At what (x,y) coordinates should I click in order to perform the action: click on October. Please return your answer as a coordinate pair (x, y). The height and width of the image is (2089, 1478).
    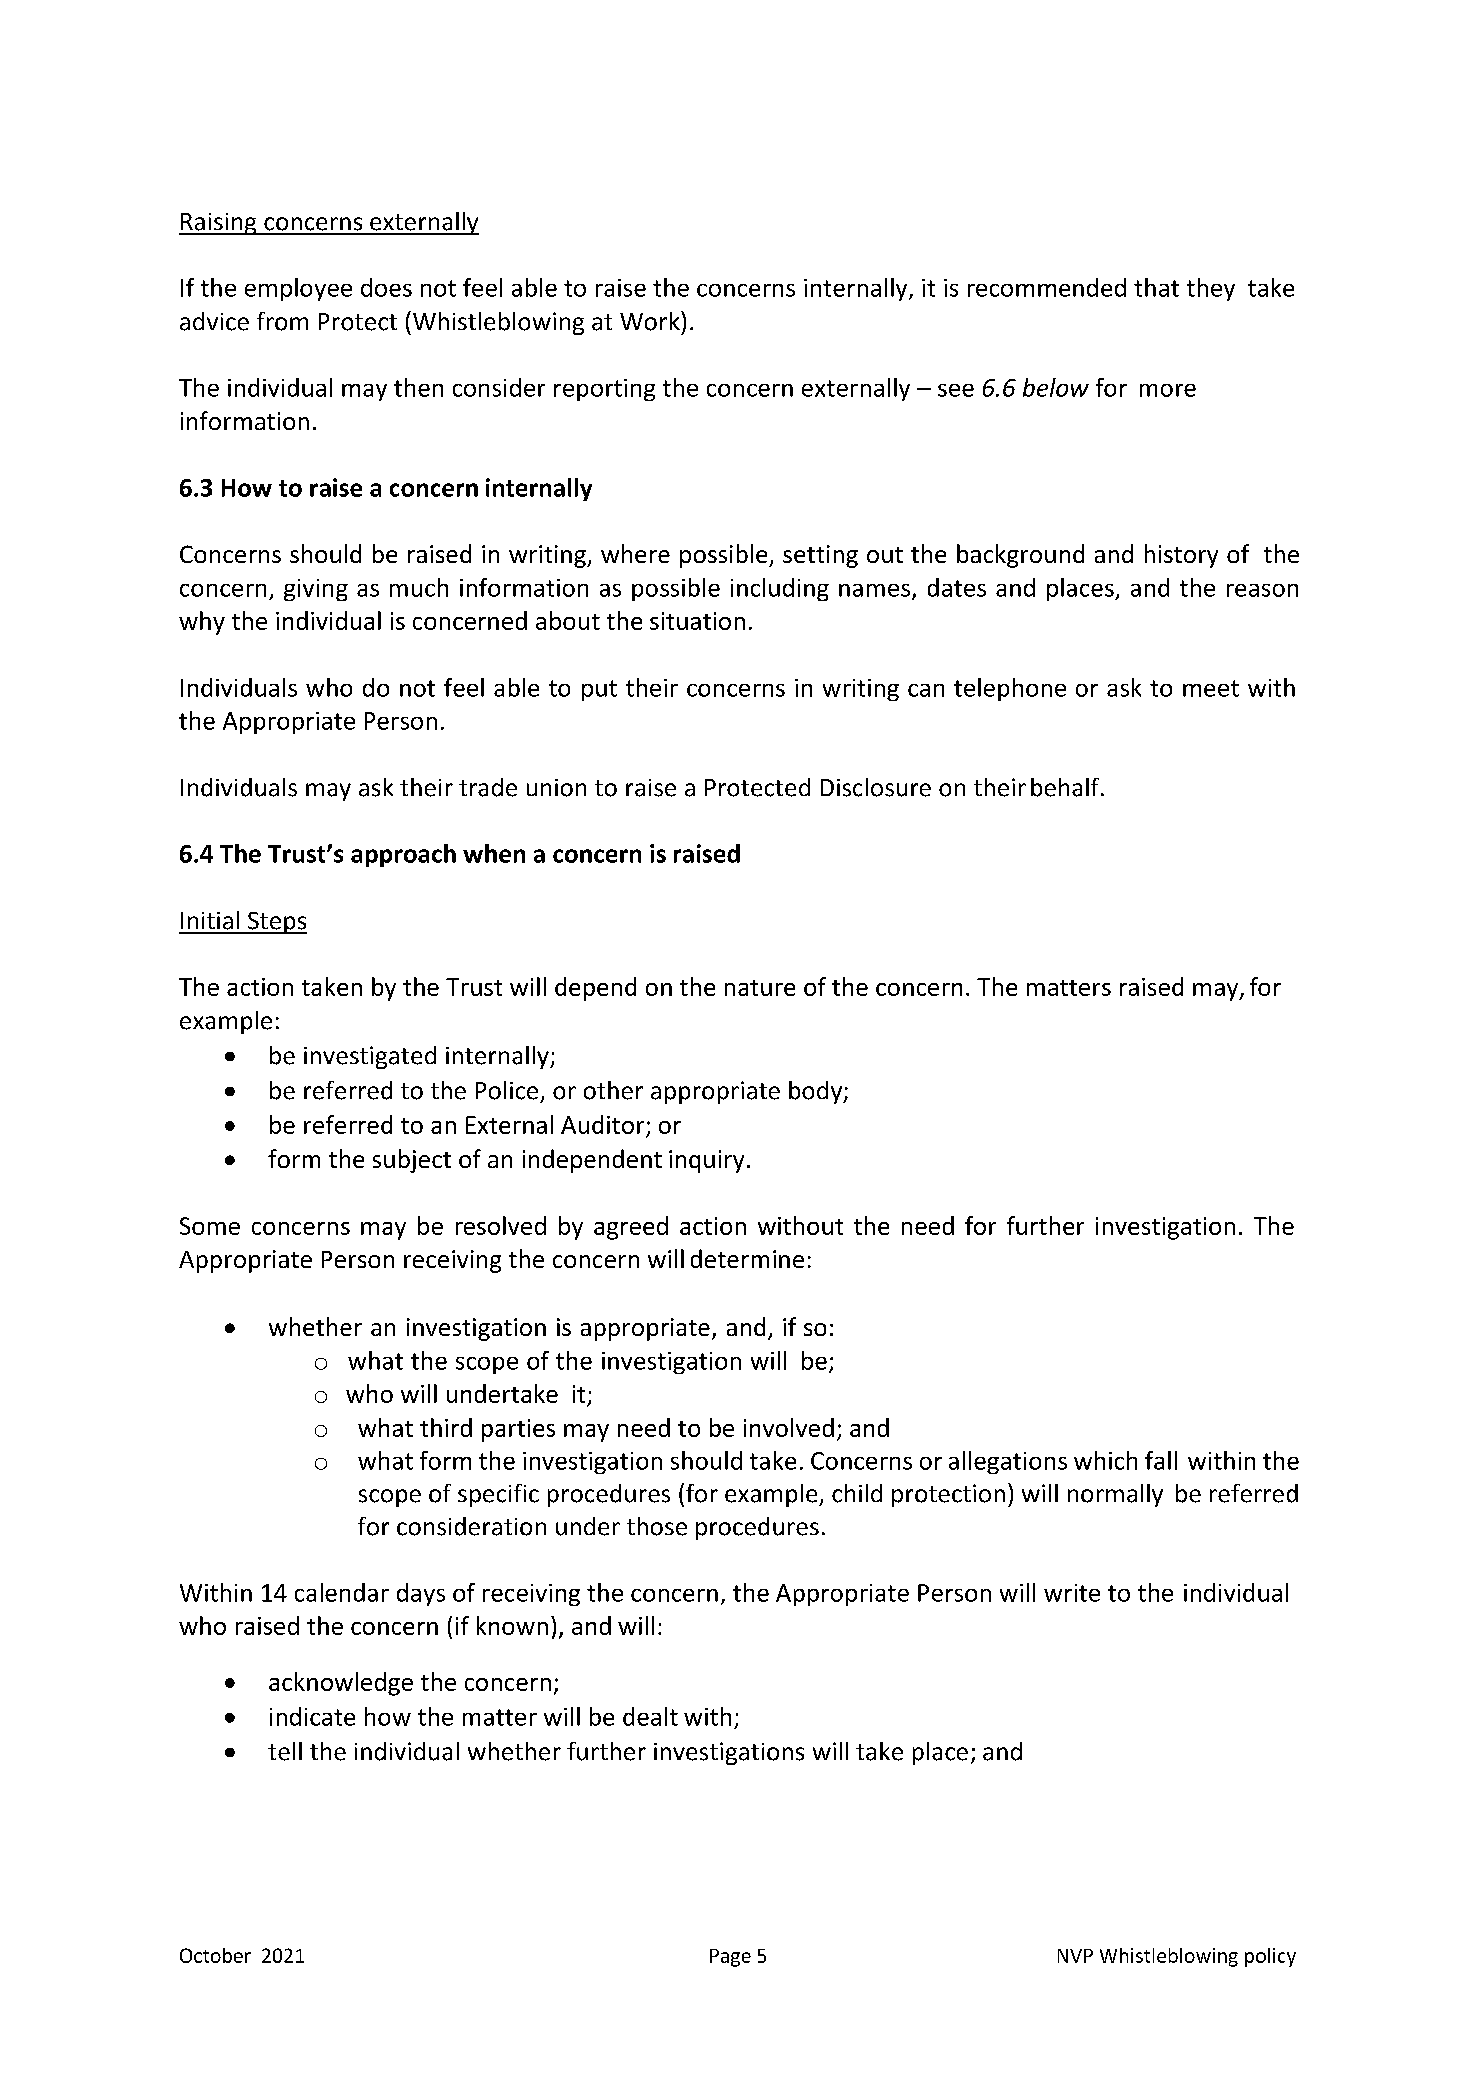
    Looking at the image, I should click on (215, 1955).
